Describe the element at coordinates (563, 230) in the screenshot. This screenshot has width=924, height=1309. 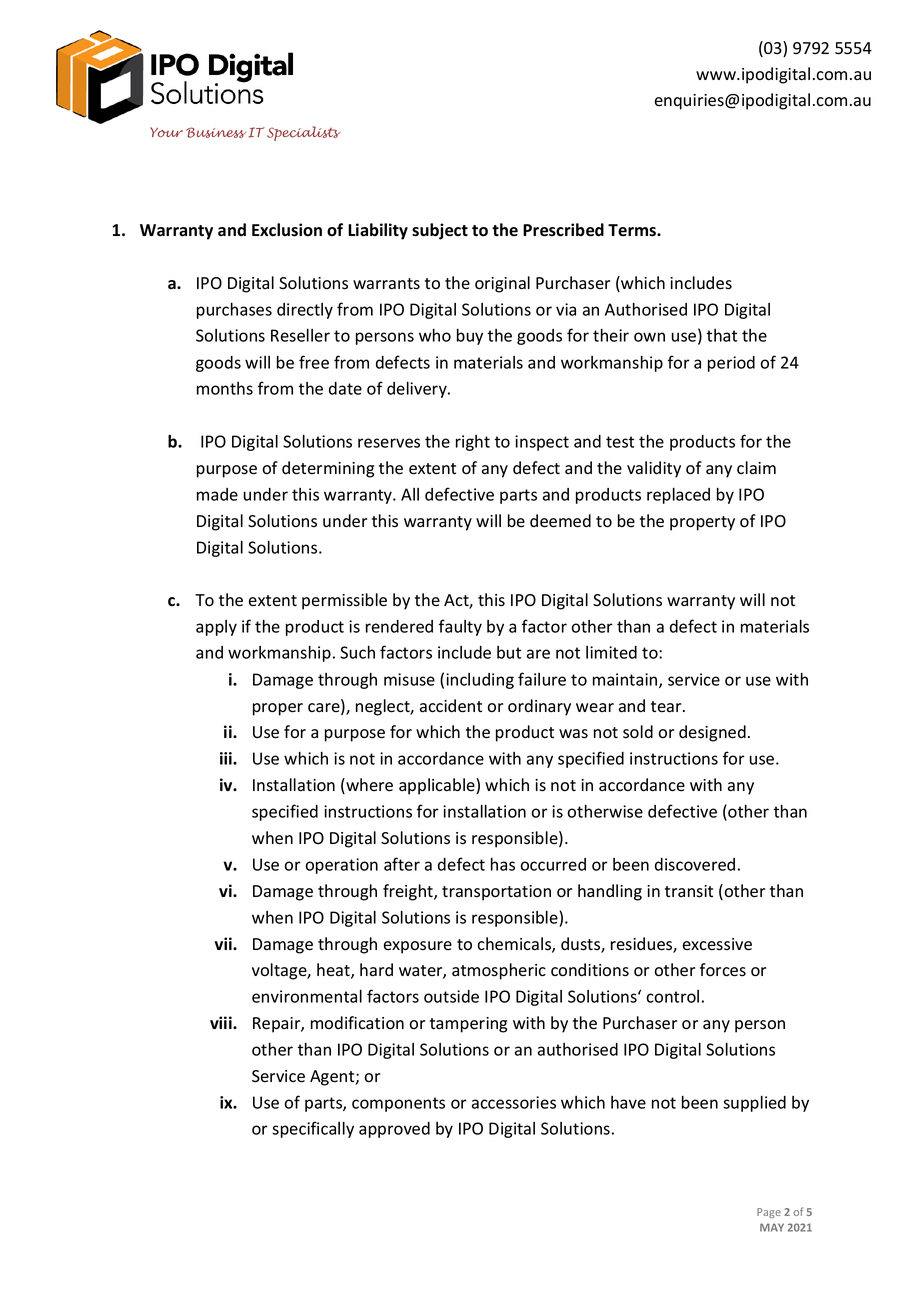
I see `Prescribed` at that location.
